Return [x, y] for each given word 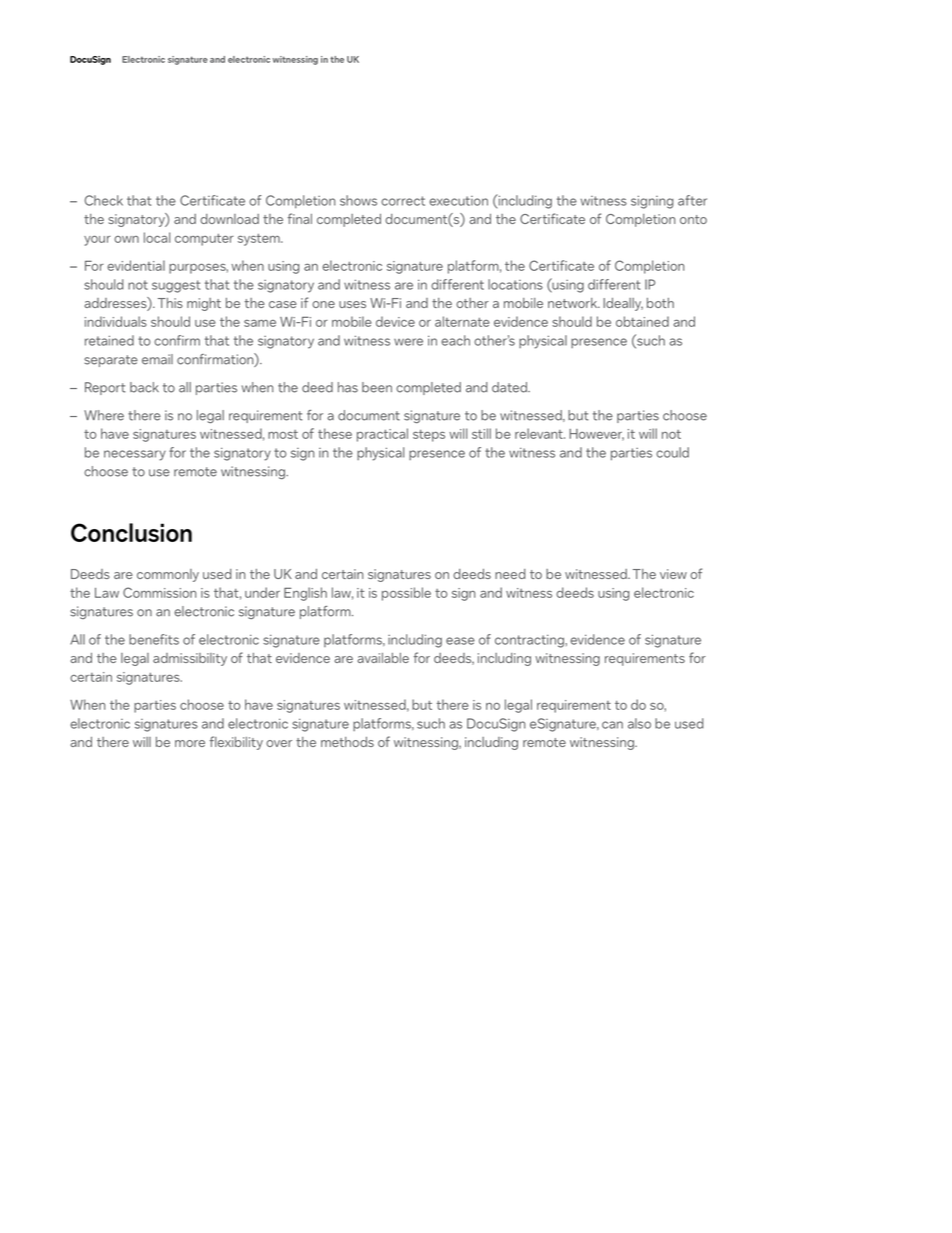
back [144, 387]
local [157, 237]
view [673, 574]
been [377, 387]
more [190, 743]
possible [406, 594]
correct [403, 201]
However [596, 435]
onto [693, 219]
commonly [168, 575]
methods [347, 742]
